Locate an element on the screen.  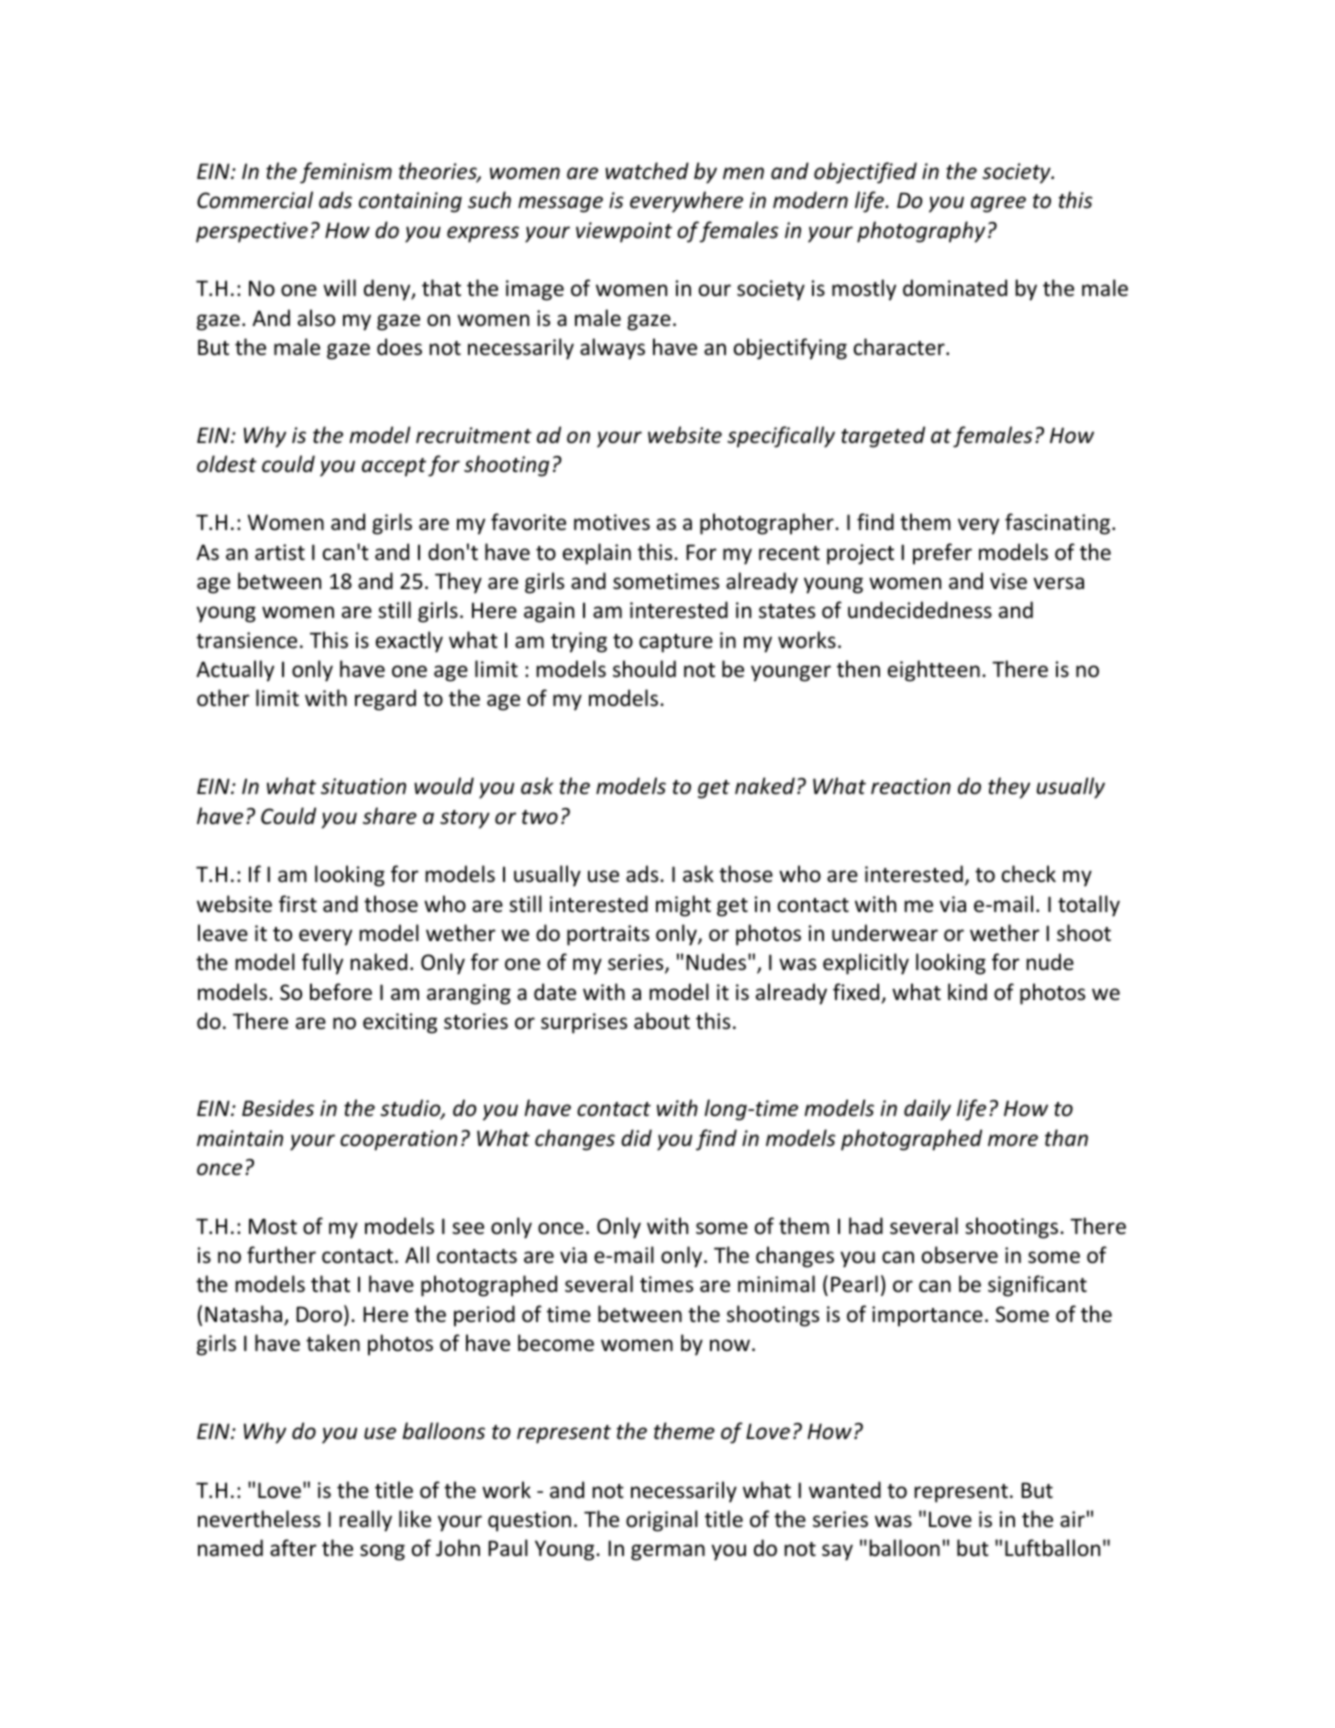
agree is located at coordinates (998, 204).
